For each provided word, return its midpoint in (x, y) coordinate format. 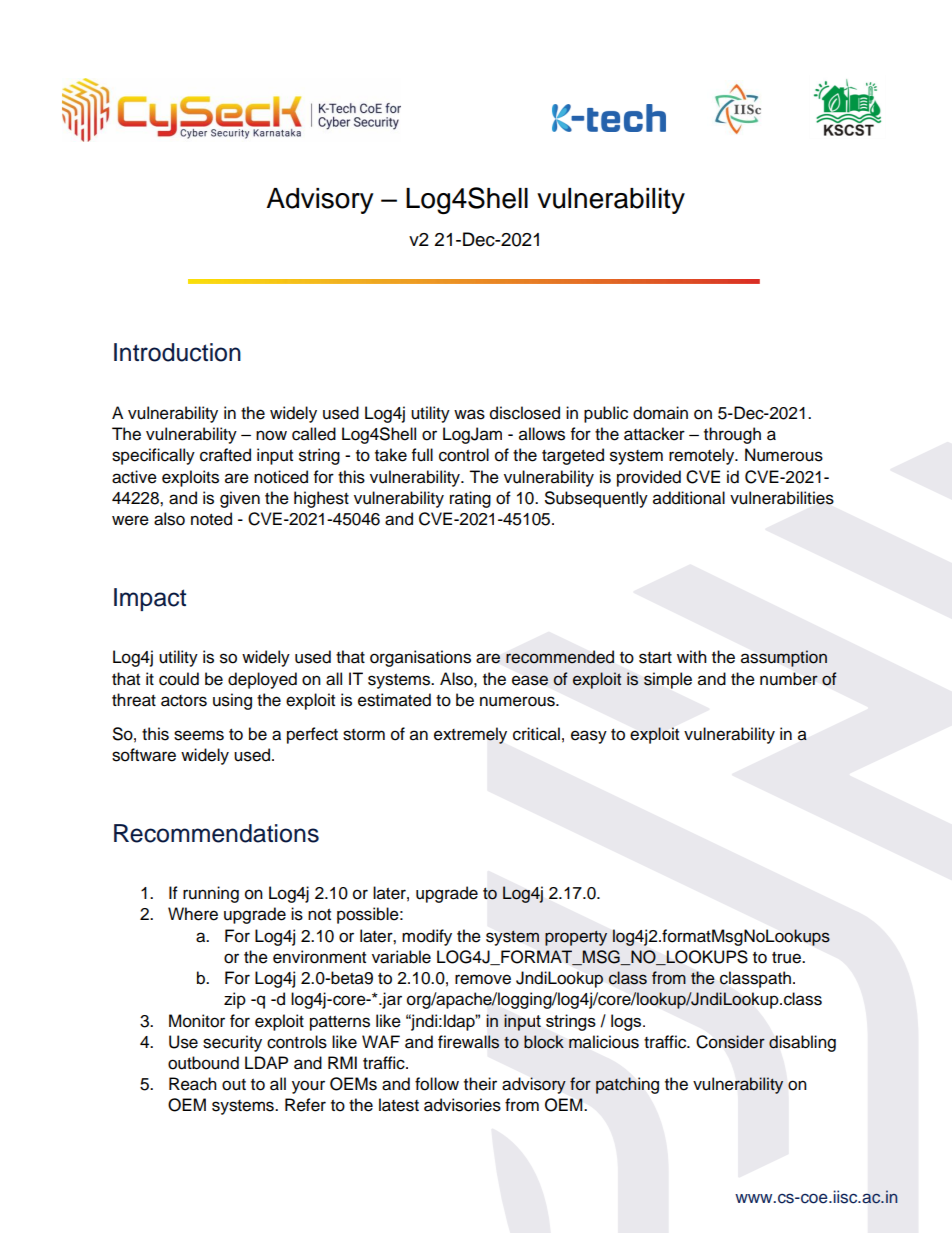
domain (660, 413)
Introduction (177, 352)
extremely (470, 735)
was (469, 414)
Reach (193, 1084)
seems (199, 735)
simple (668, 680)
